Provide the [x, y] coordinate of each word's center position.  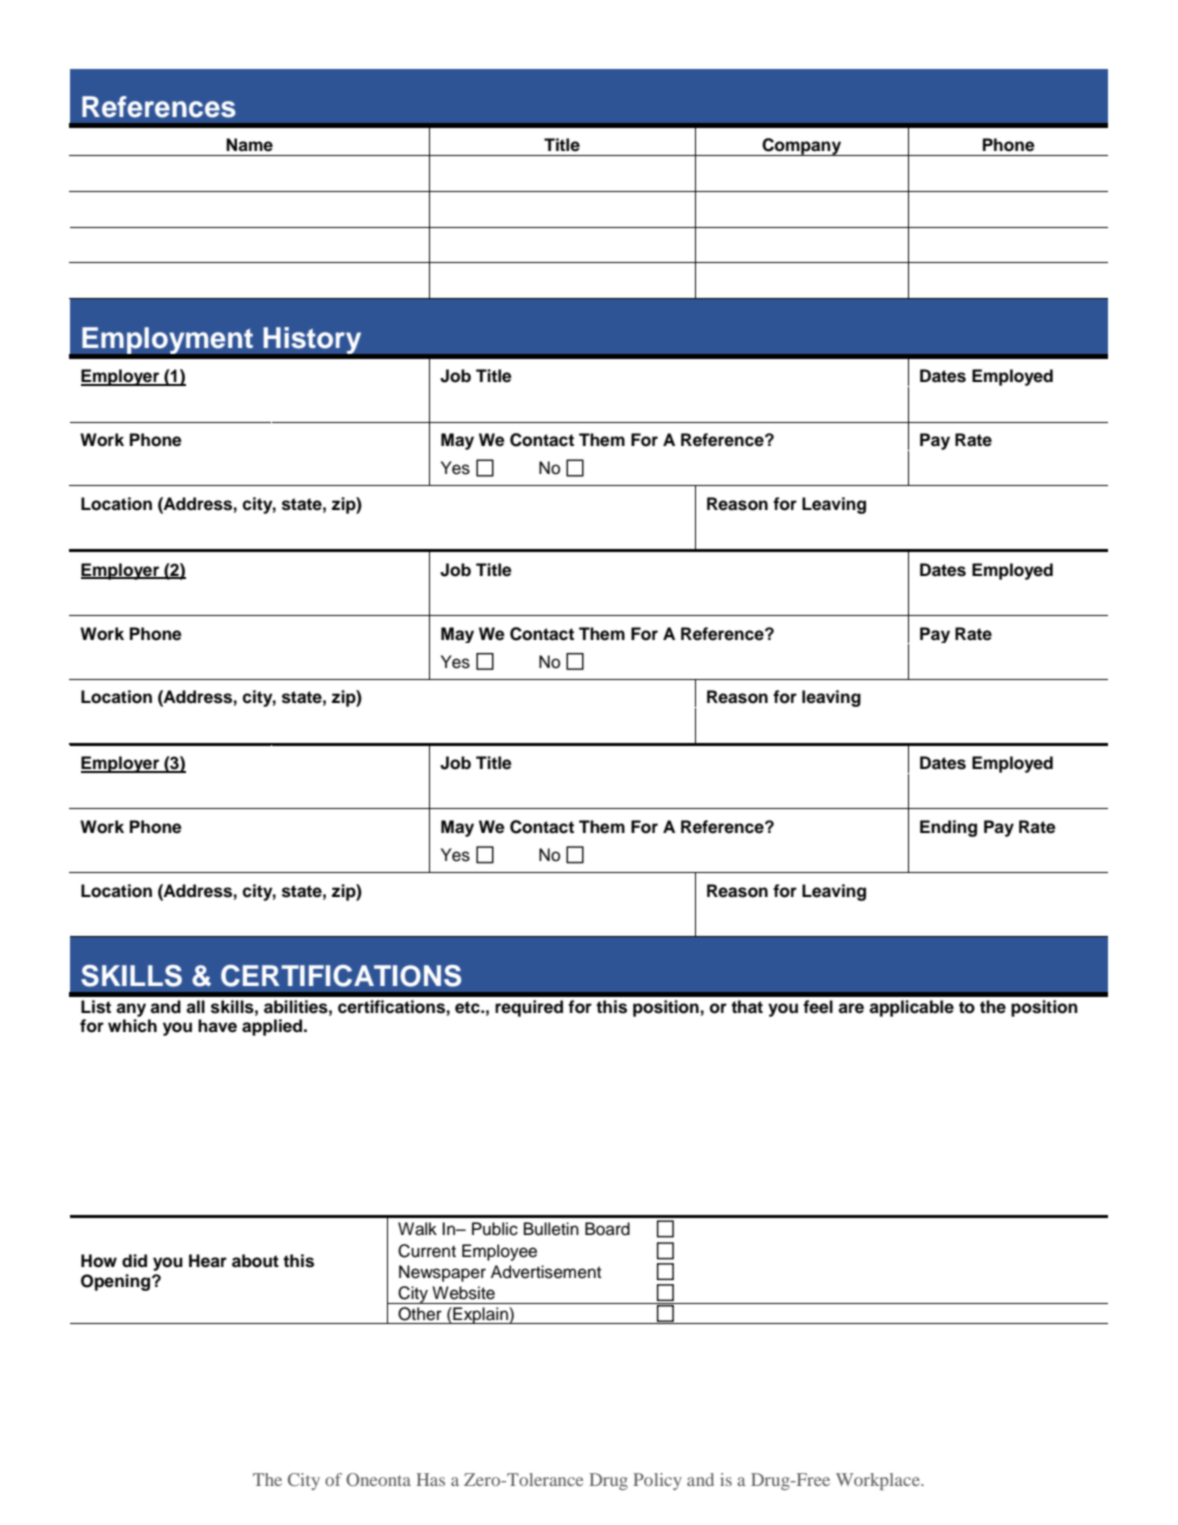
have [217, 1026]
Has [430, 1479]
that [747, 1007]
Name [249, 145]
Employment [168, 340]
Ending [948, 828]
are [851, 1008]
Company [802, 147]
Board [607, 1229]
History [312, 340]
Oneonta [378, 1479]
